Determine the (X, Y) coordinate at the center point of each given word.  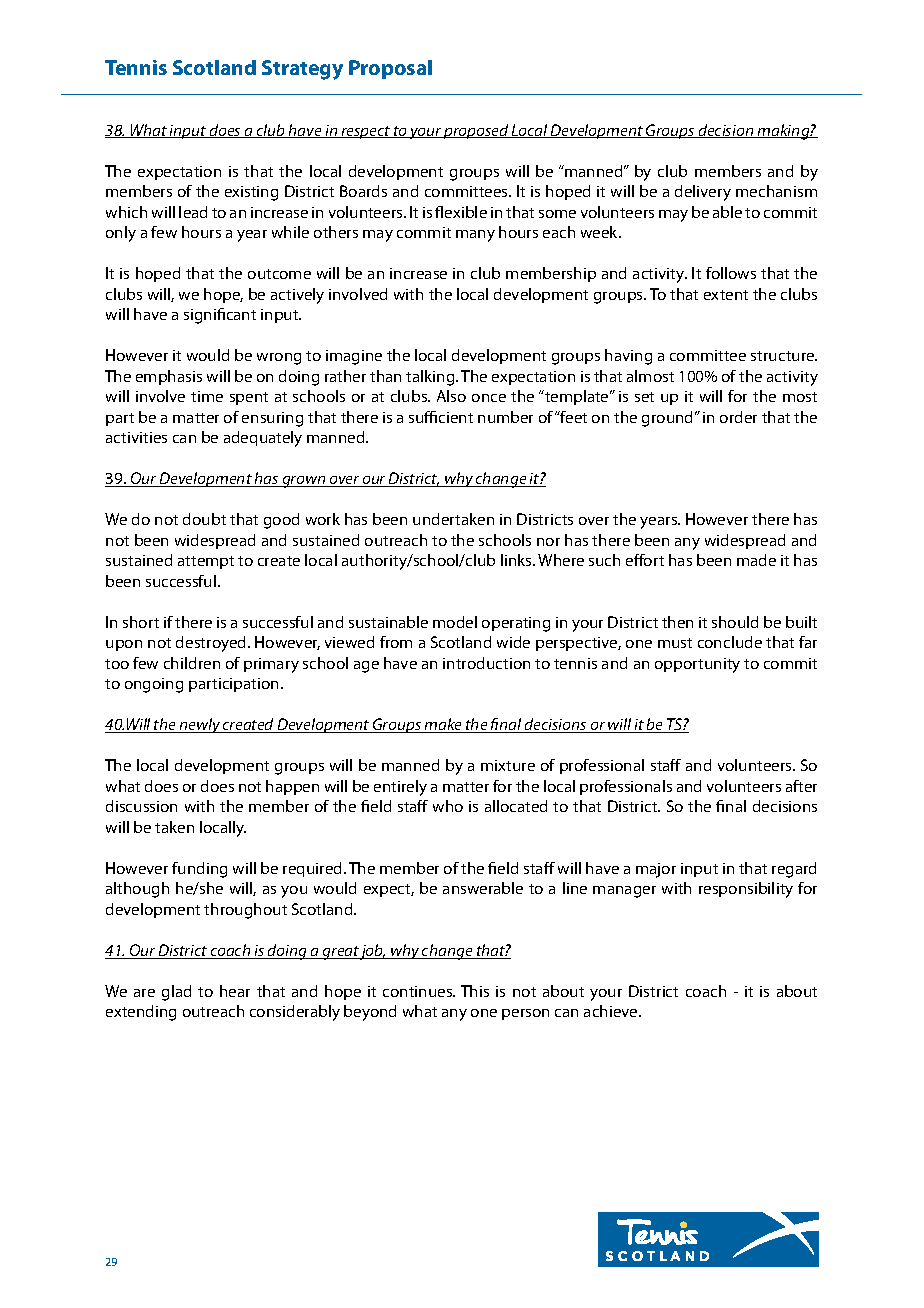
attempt (206, 562)
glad (176, 993)
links (517, 560)
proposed (476, 131)
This (475, 991)
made (756, 560)
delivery (703, 193)
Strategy (302, 70)
